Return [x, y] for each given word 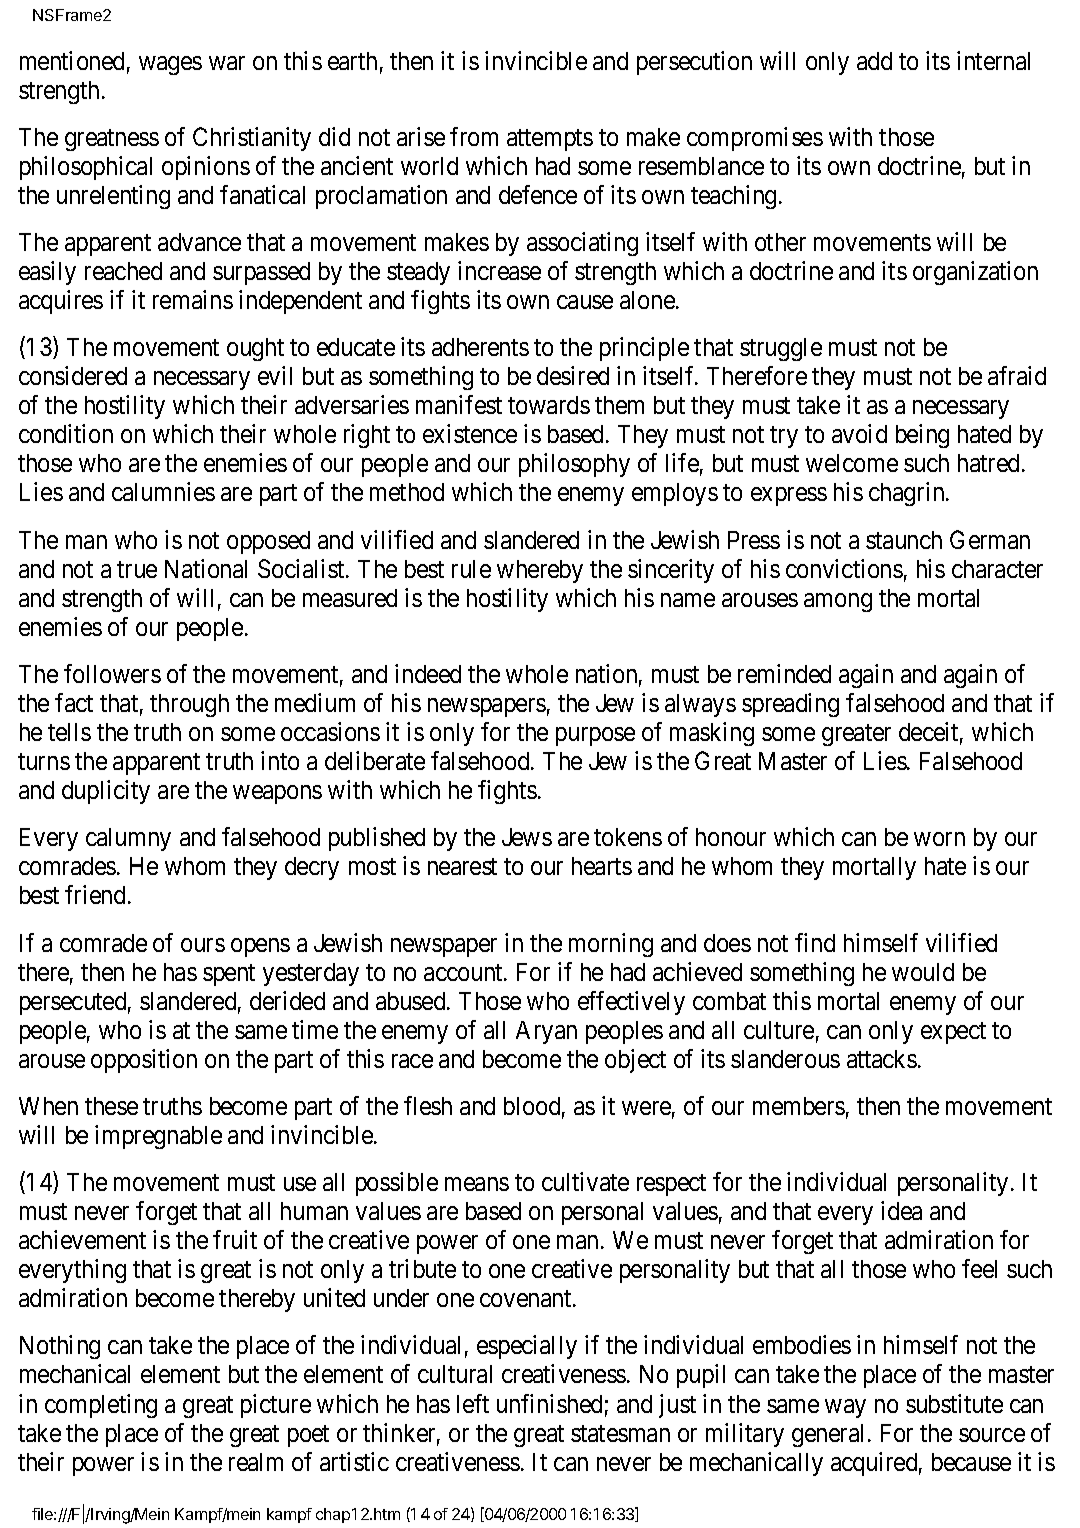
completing [101, 1406]
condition [66, 433]
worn [939, 839]
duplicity [106, 792]
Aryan [546, 1032]
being [922, 436]
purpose [595, 736]
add [874, 61]
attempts [550, 140]
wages [170, 65]
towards [549, 405]
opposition [144, 1061]
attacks [882, 1059]
